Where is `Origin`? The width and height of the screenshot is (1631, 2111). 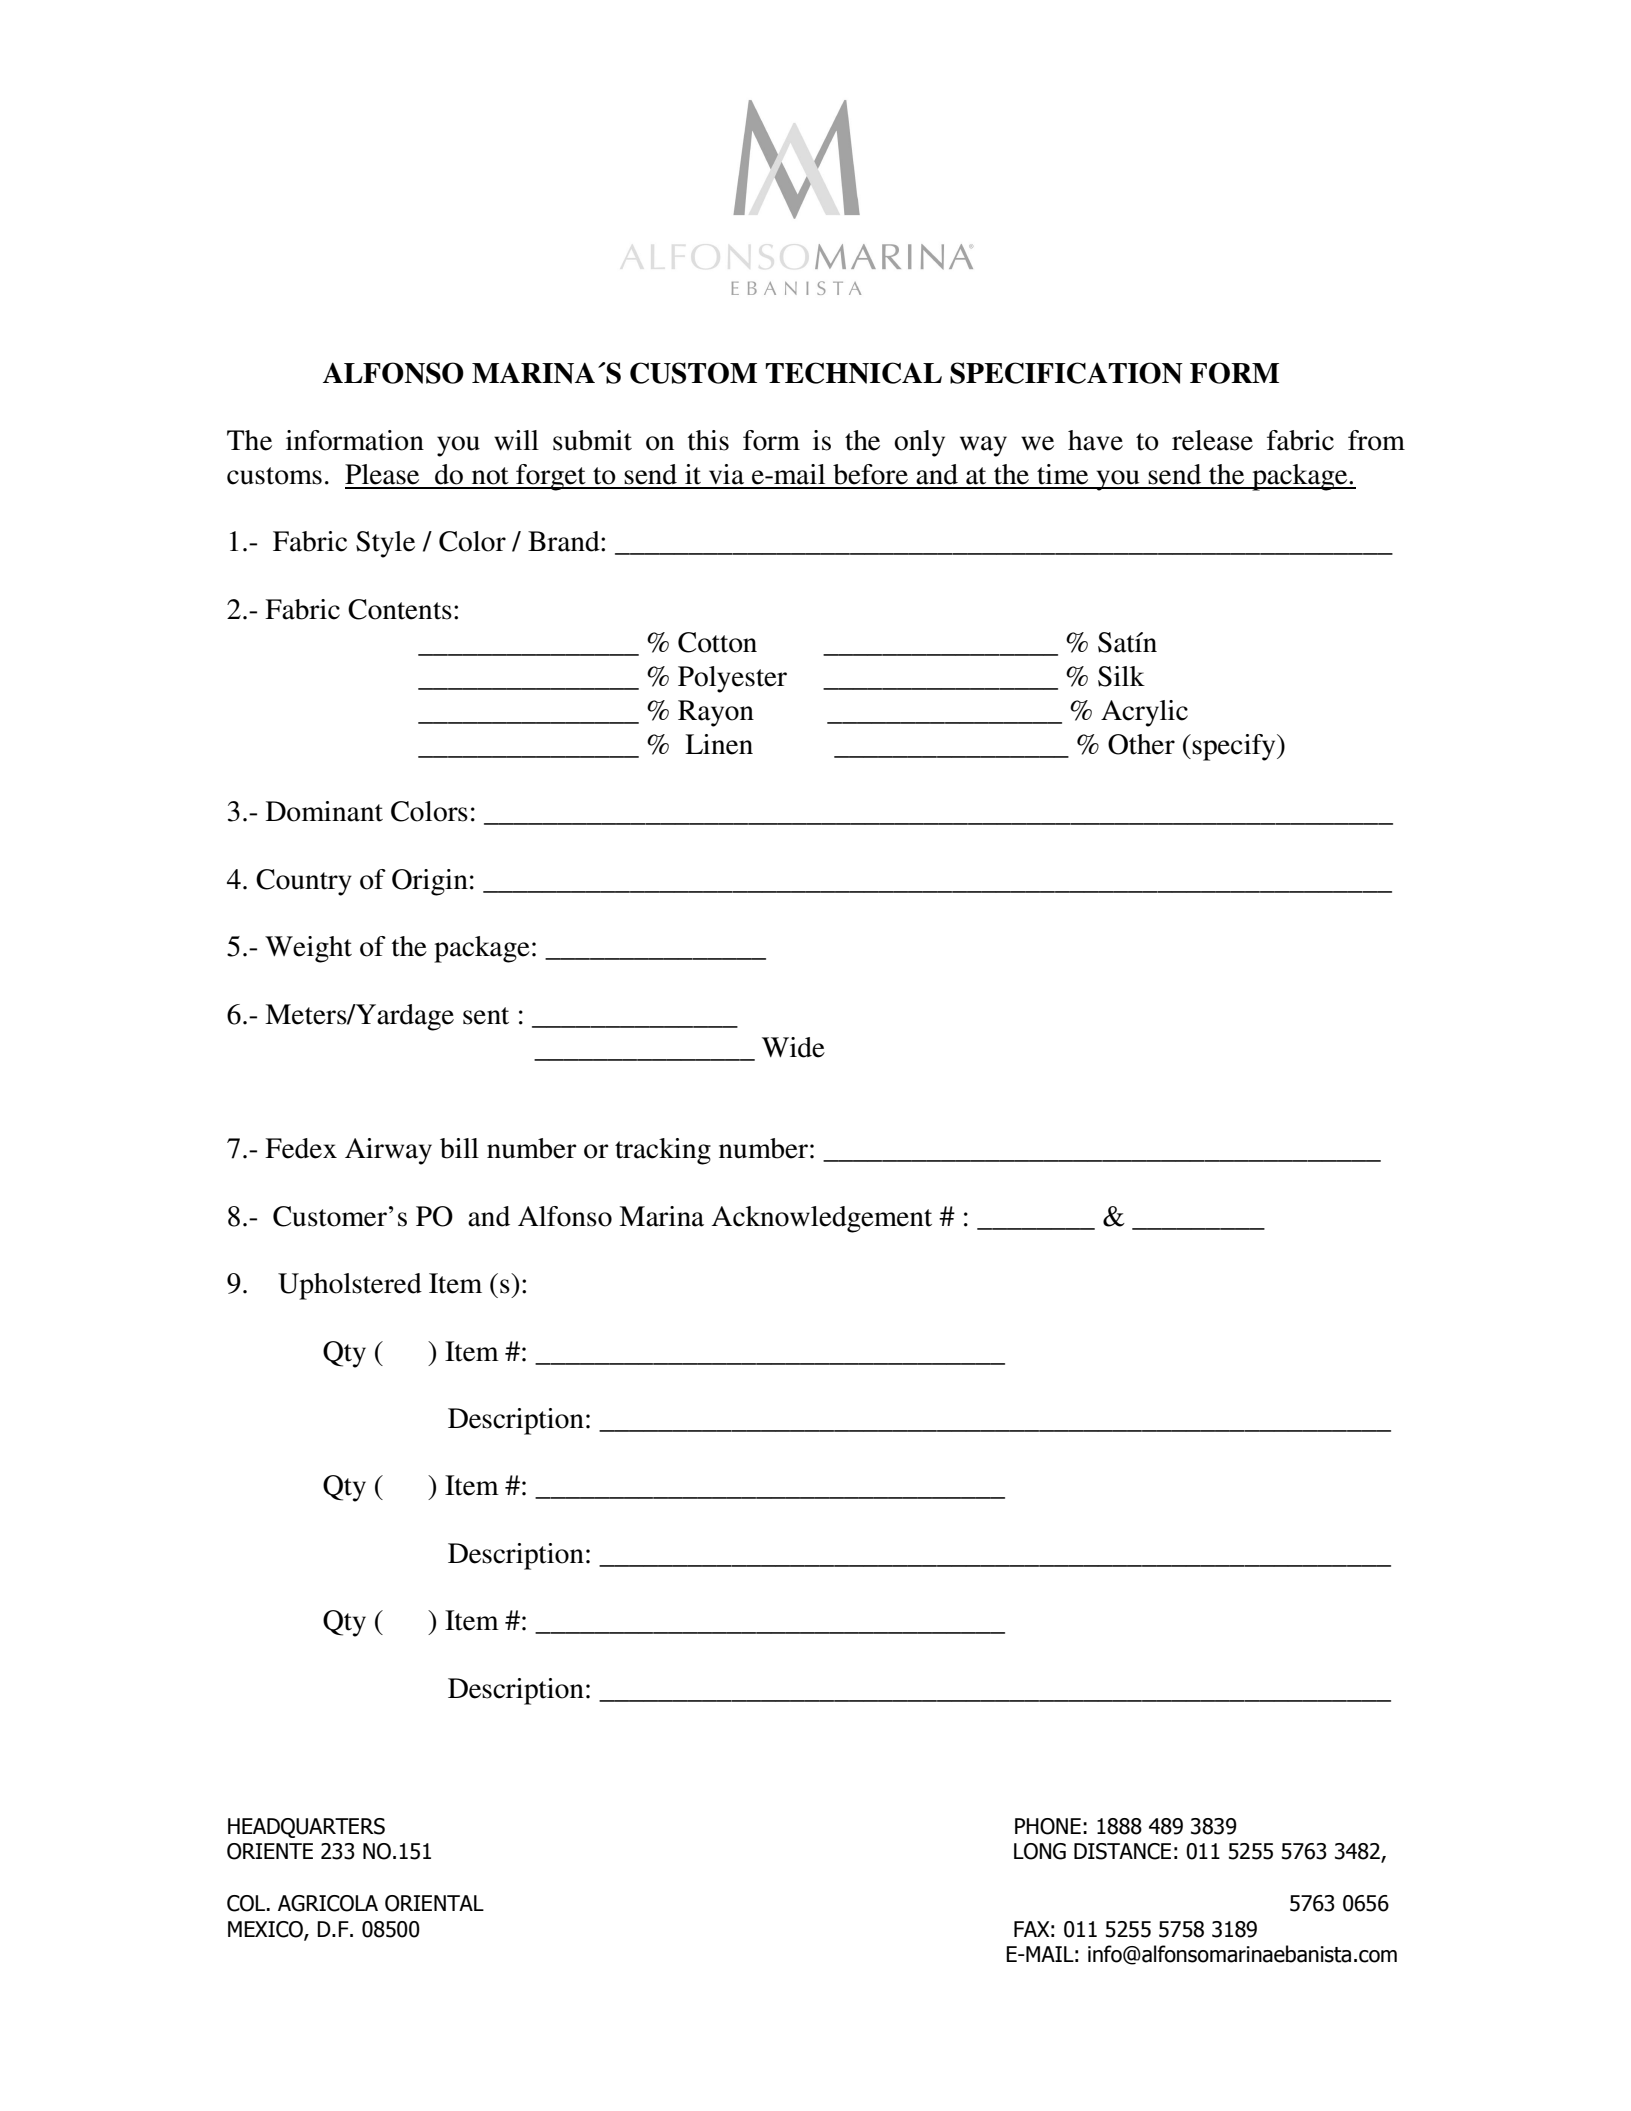
Origin is located at coordinates (430, 882).
